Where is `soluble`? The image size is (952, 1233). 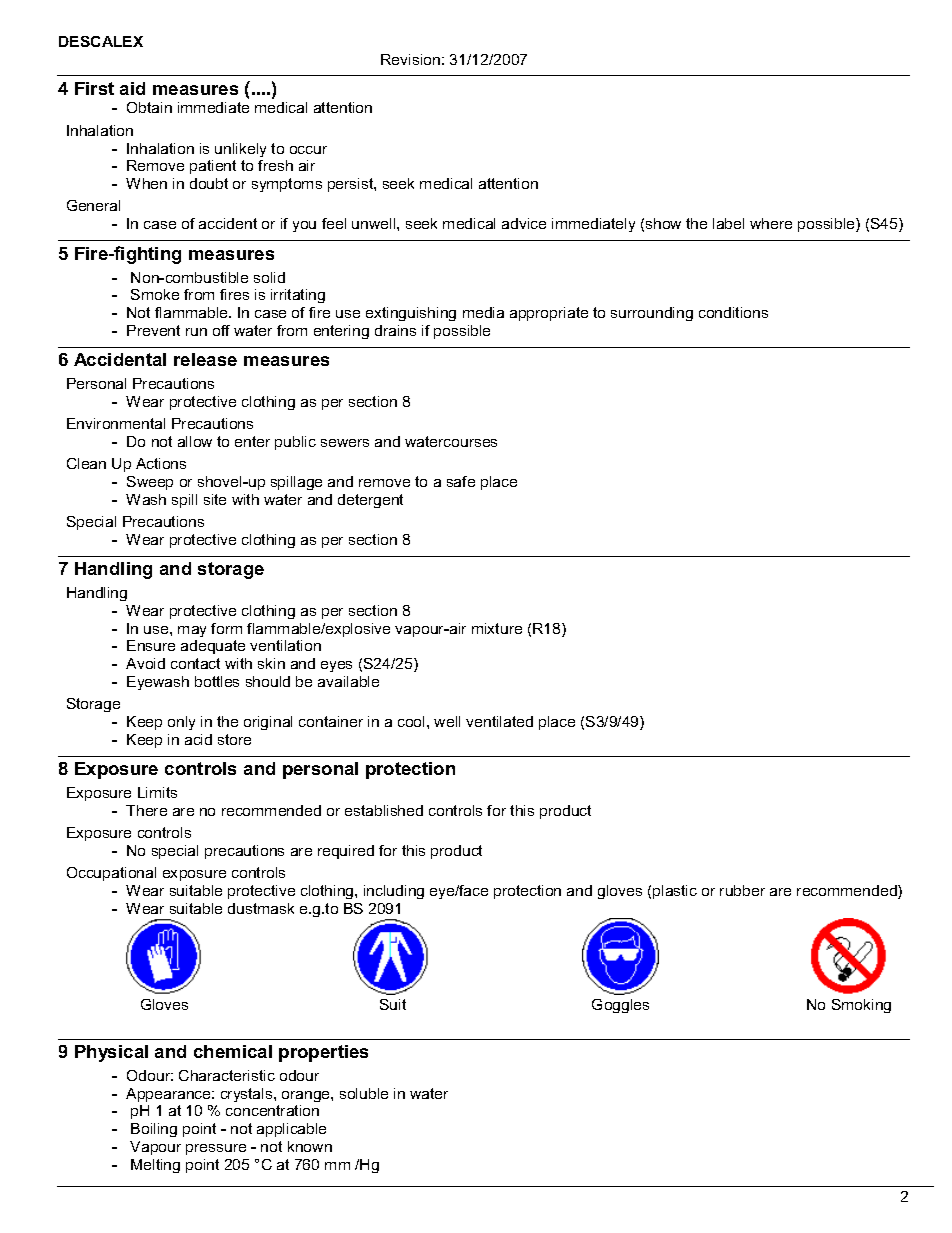
soluble is located at coordinates (364, 1093).
